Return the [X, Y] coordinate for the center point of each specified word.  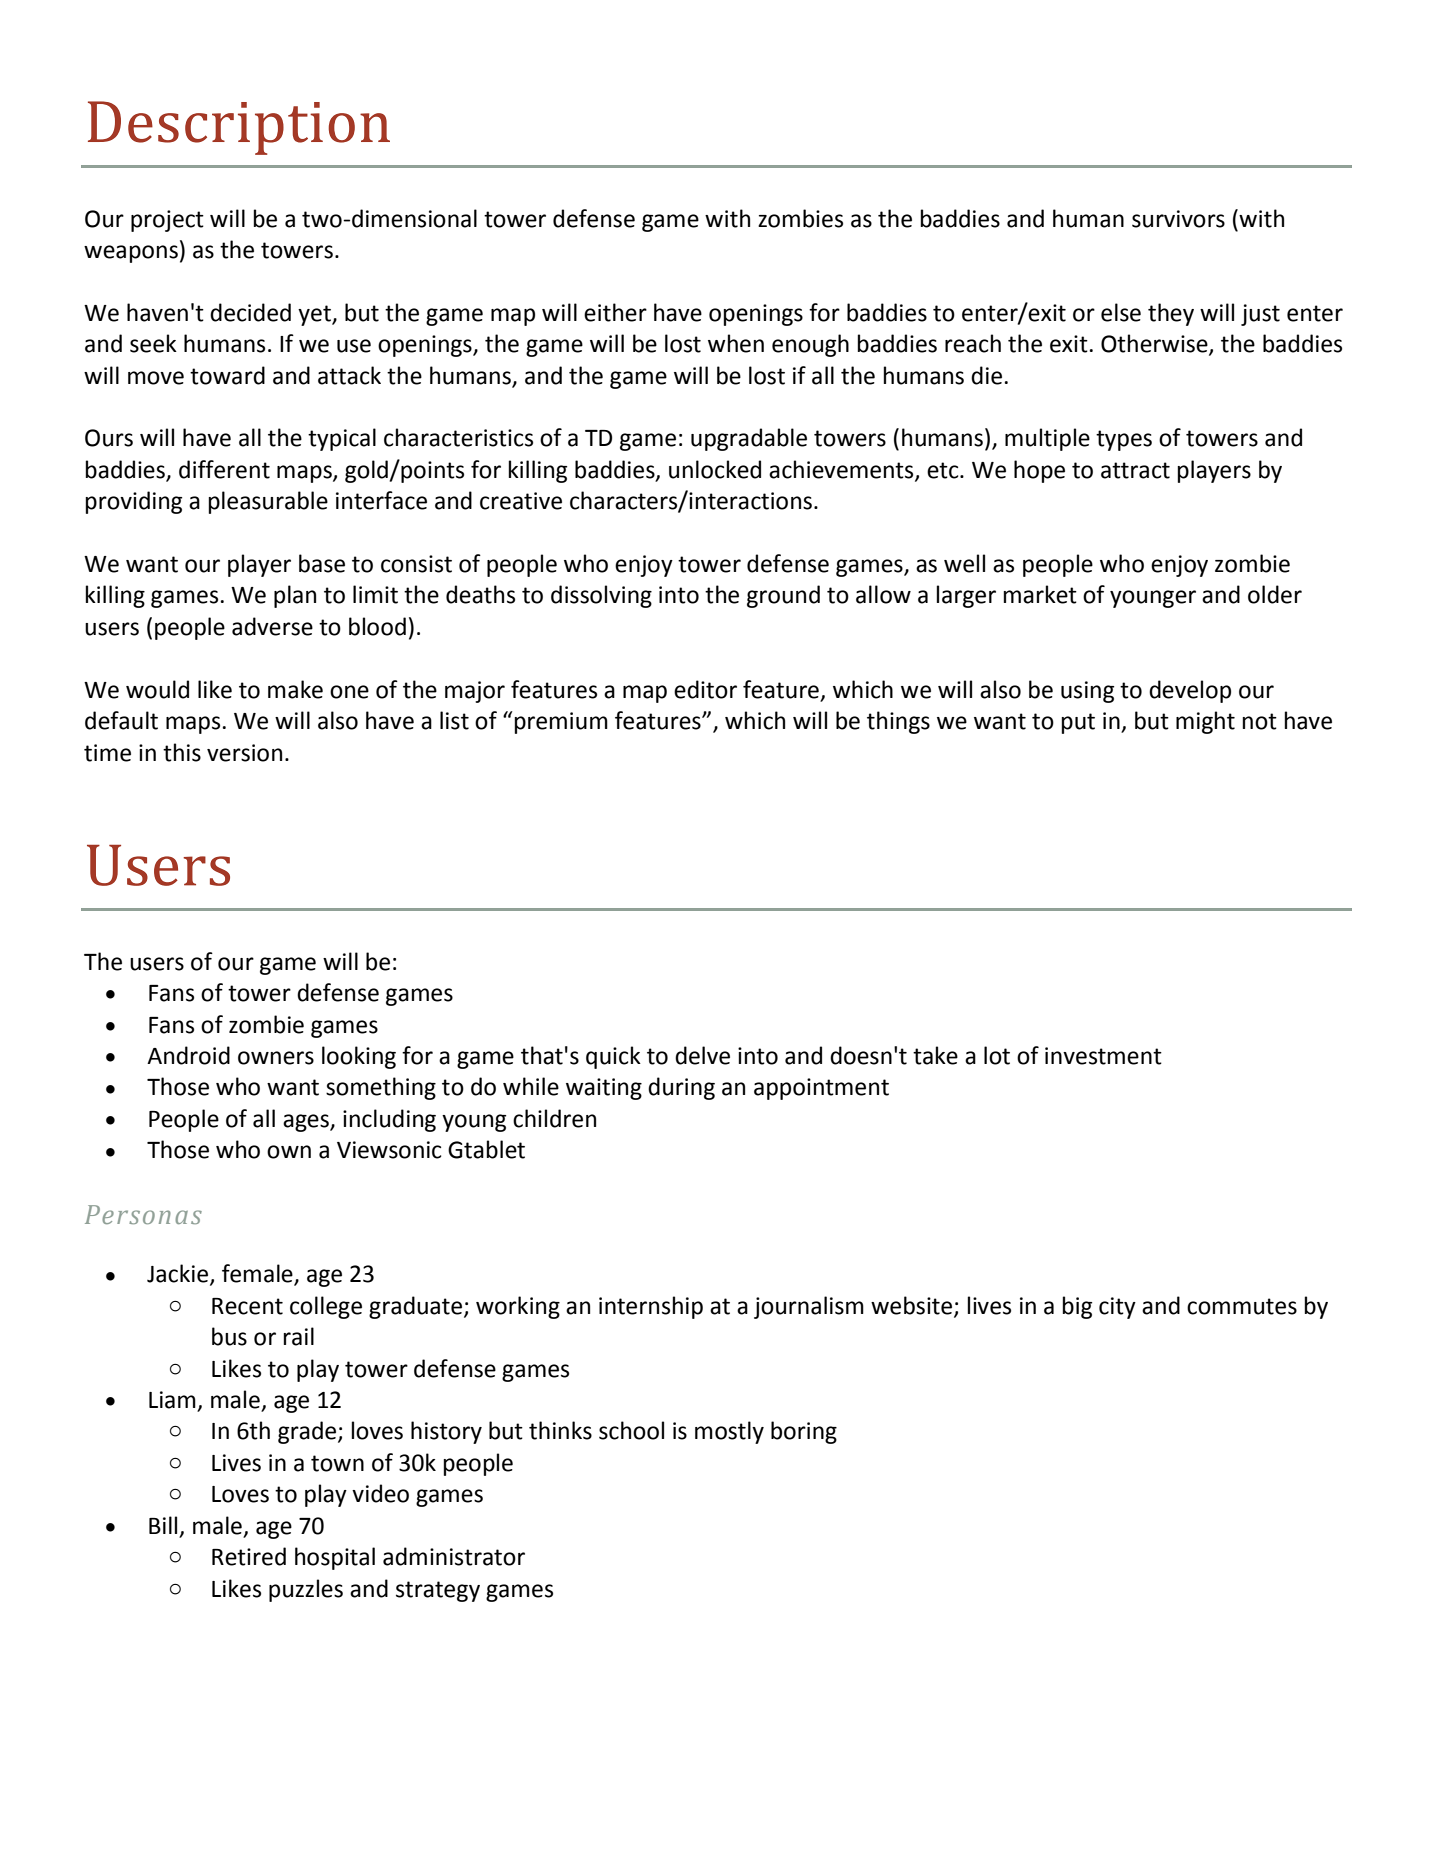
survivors [1178, 219]
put [1078, 723]
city [1117, 1308]
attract [1135, 470]
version [244, 753]
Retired [249, 1556]
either [615, 312]
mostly [729, 1432]
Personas [143, 1214]
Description [239, 128]
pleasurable [268, 502]
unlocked [715, 469]
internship [651, 1307]
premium [561, 723]
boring [804, 1432]
